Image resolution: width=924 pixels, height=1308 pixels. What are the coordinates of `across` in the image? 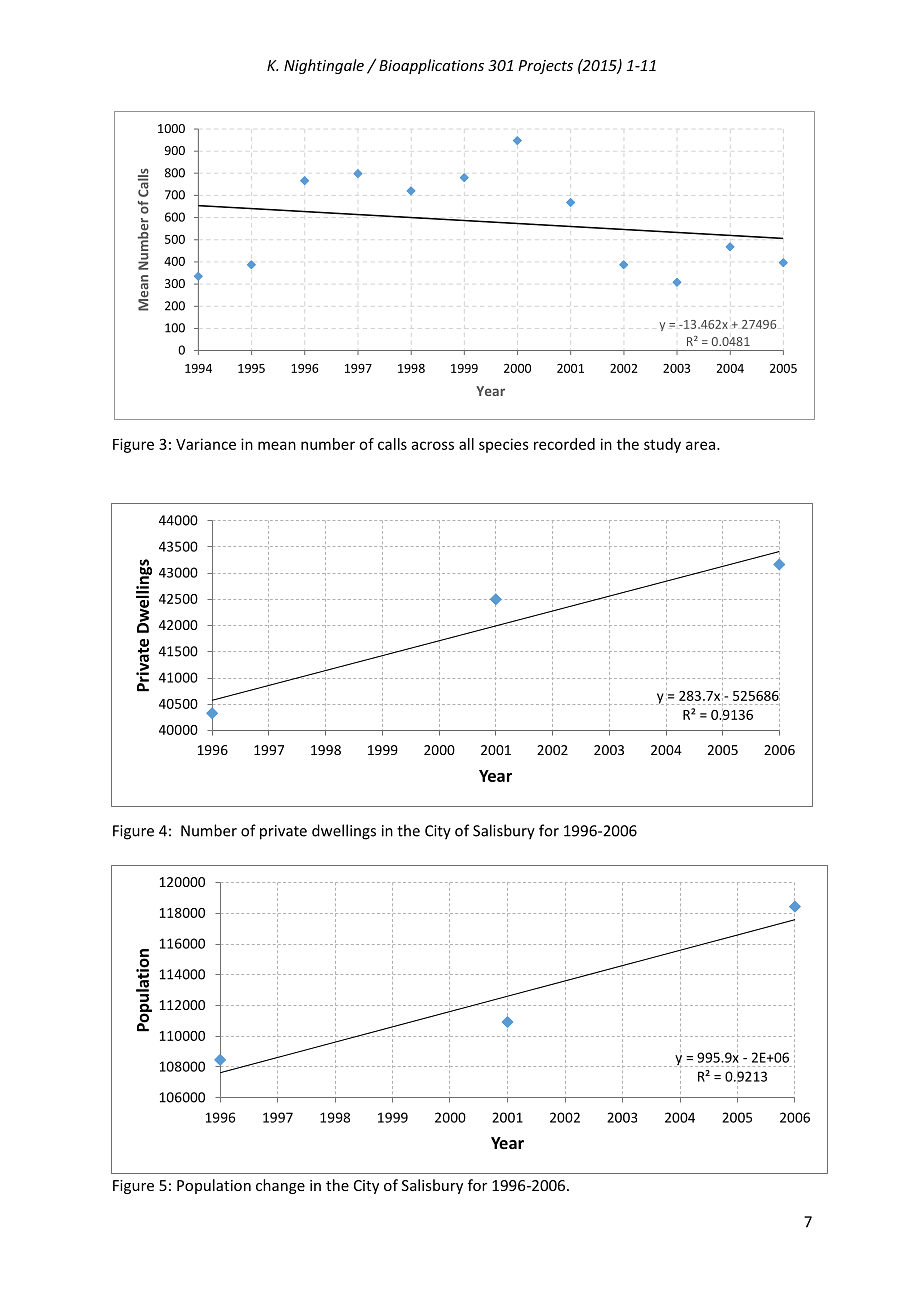 It's located at (433, 445).
